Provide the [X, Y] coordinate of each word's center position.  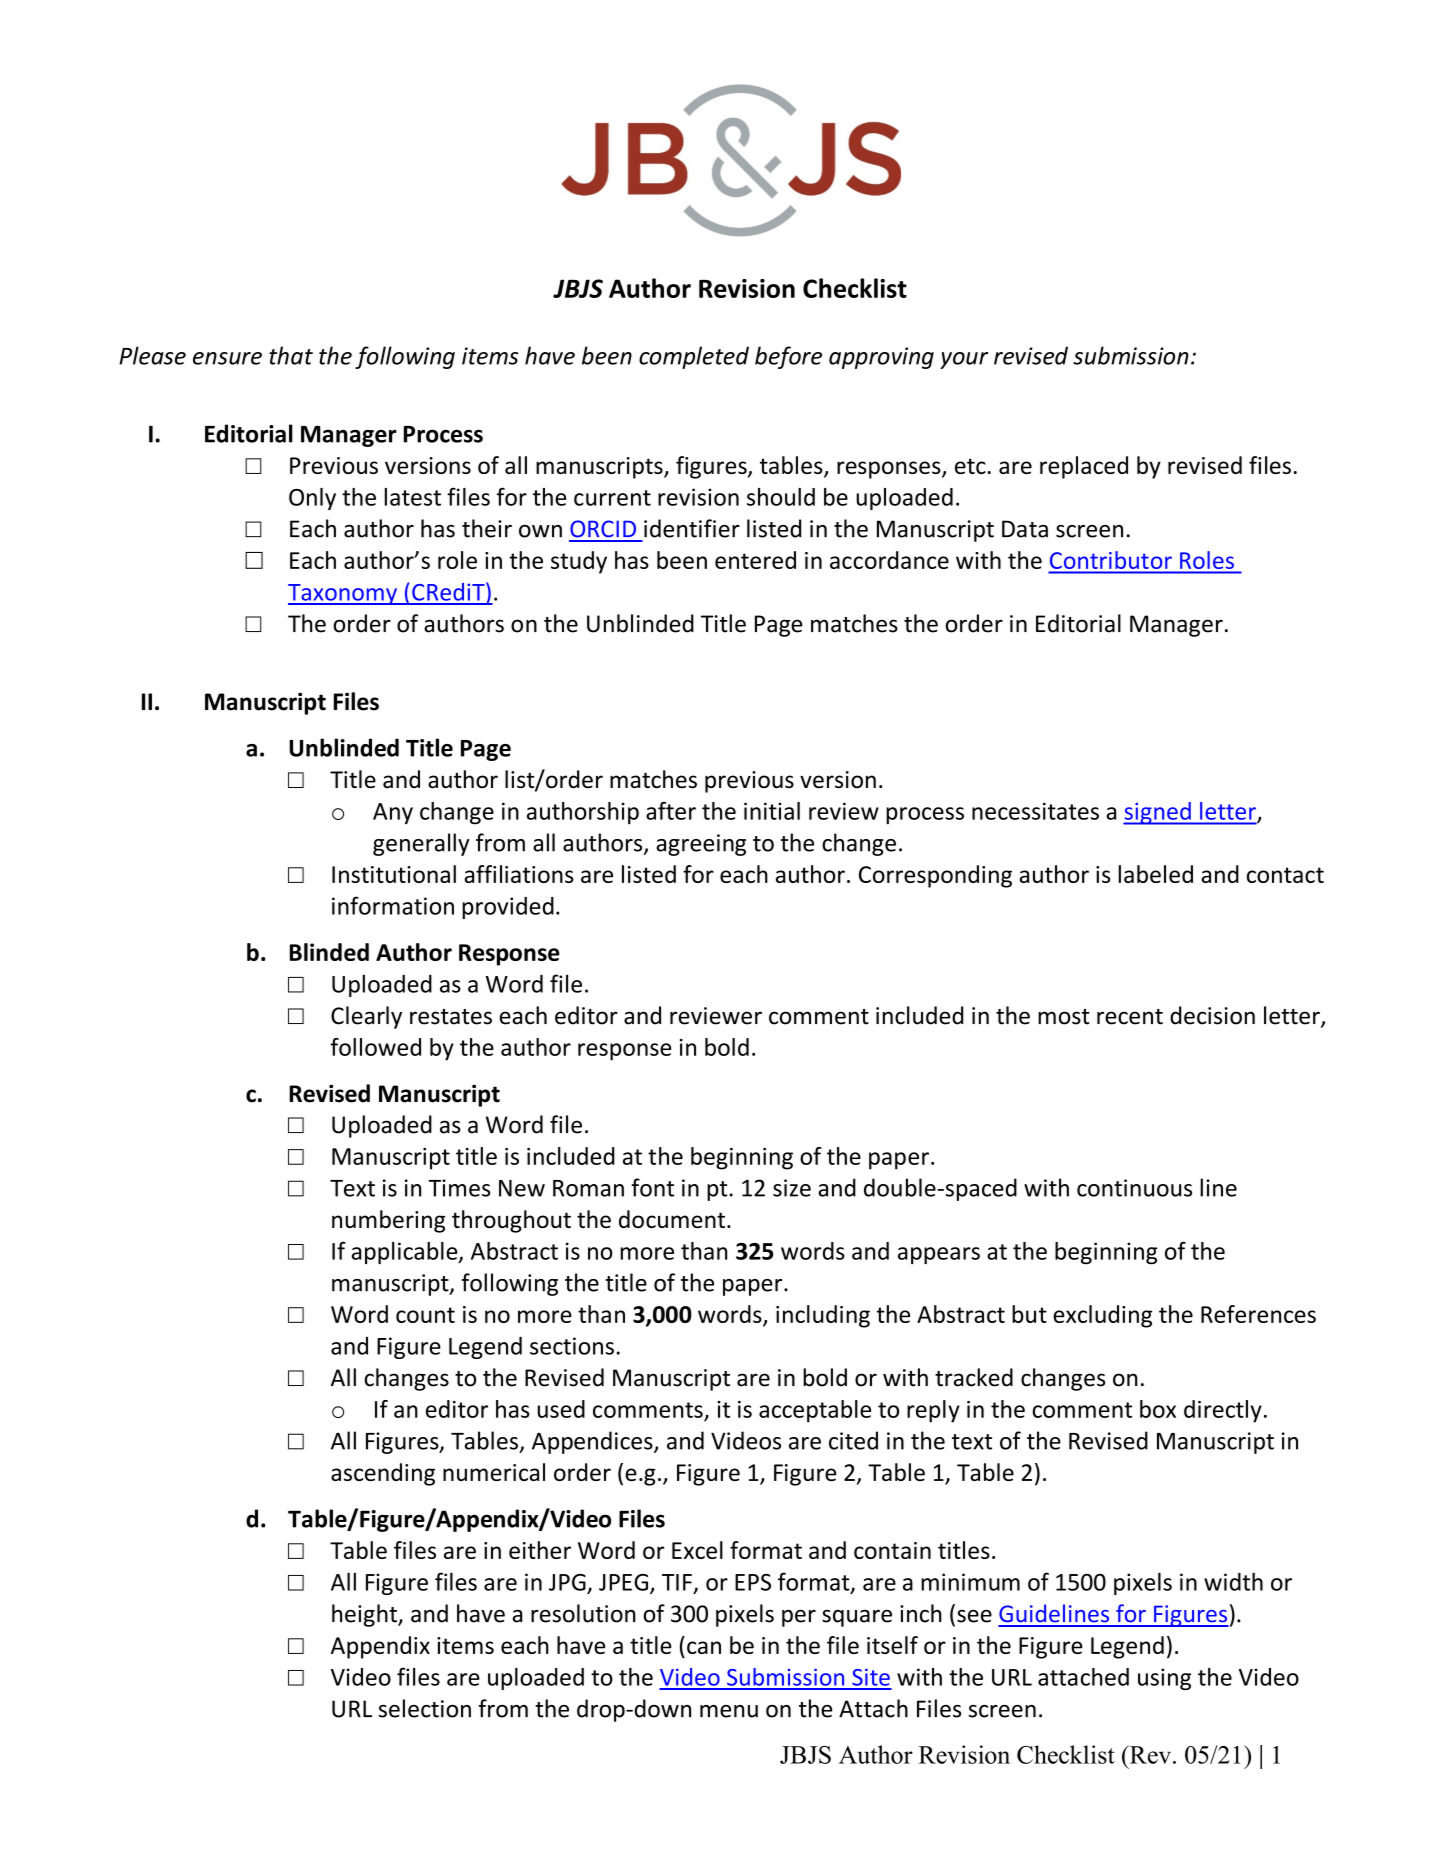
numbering [388, 1221]
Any [393, 813]
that [291, 355]
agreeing [701, 845]
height [365, 1615]
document [672, 1219]
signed [1158, 813]
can [704, 1647]
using [1164, 1679]
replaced [1084, 467]
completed [694, 357]
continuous [1134, 1188]
